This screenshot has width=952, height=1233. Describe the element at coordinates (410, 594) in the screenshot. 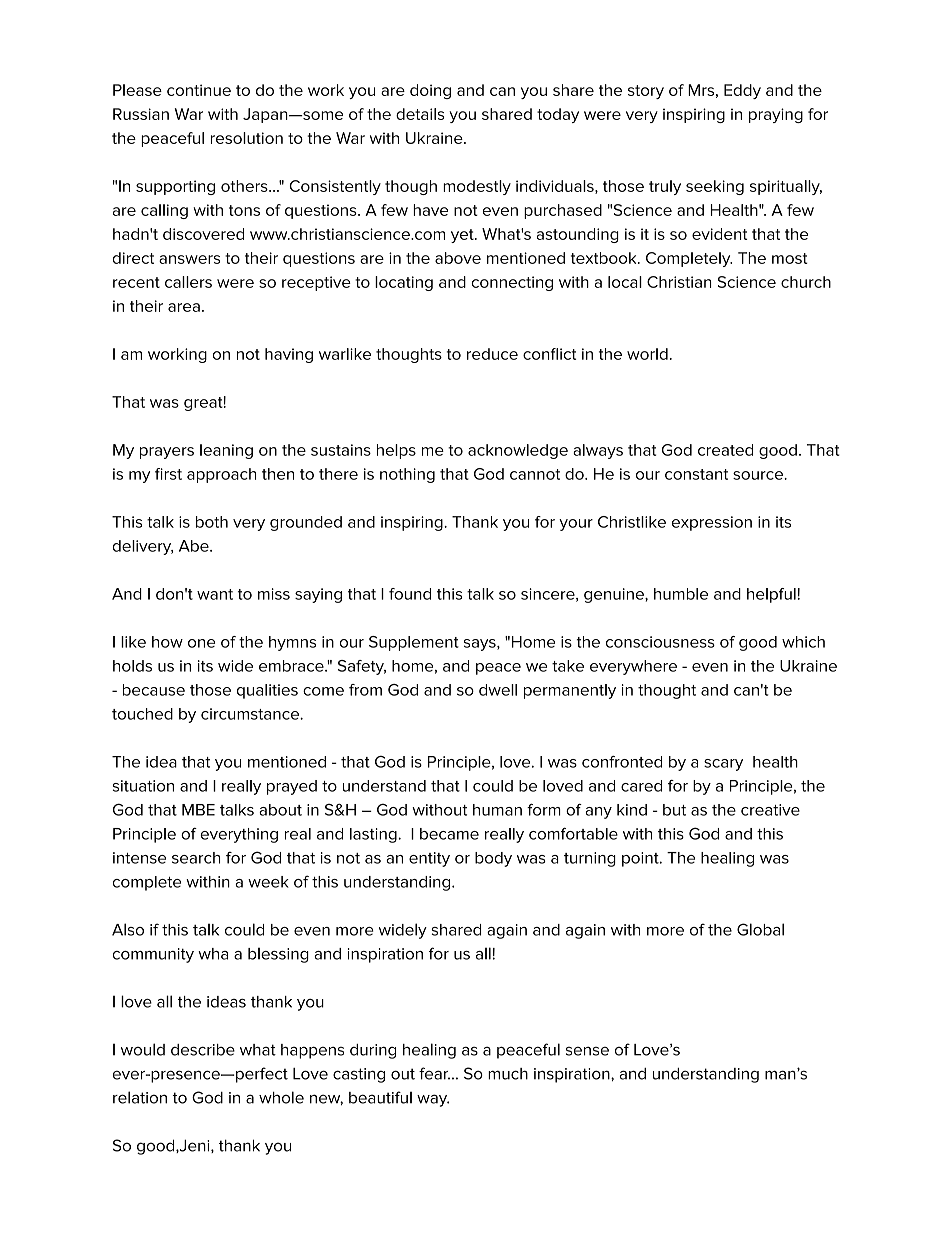

I see `found` at that location.
